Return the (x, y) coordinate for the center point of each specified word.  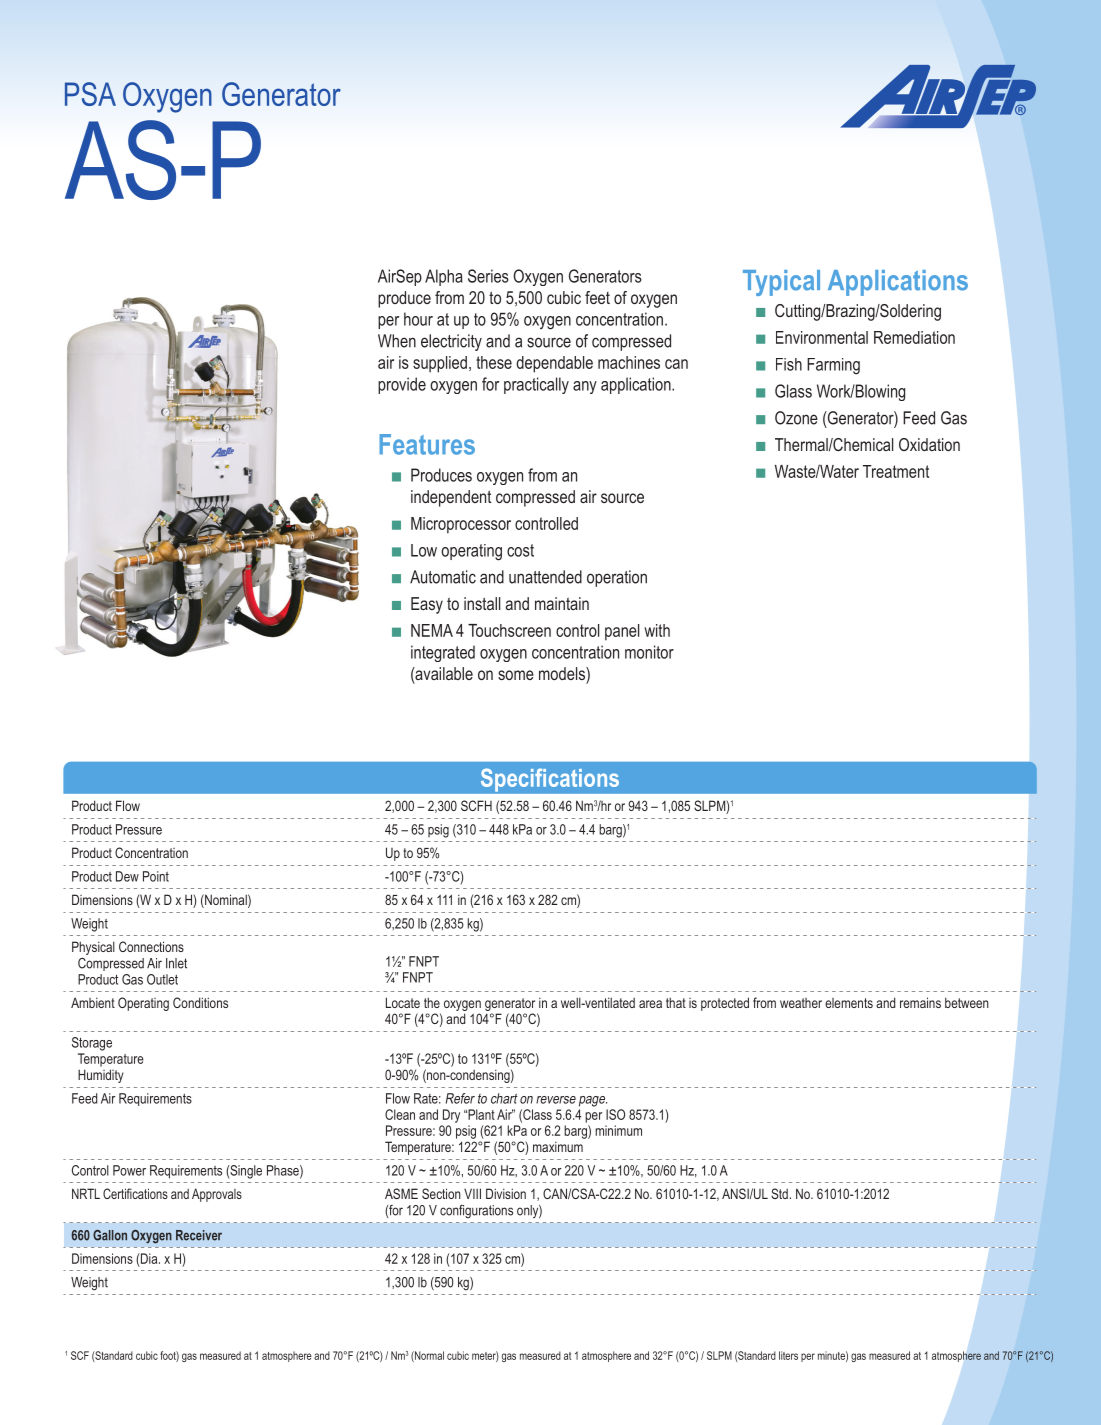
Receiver (199, 1235)
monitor (649, 652)
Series (488, 276)
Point (156, 876)
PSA (90, 94)
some (516, 675)
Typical (781, 283)
